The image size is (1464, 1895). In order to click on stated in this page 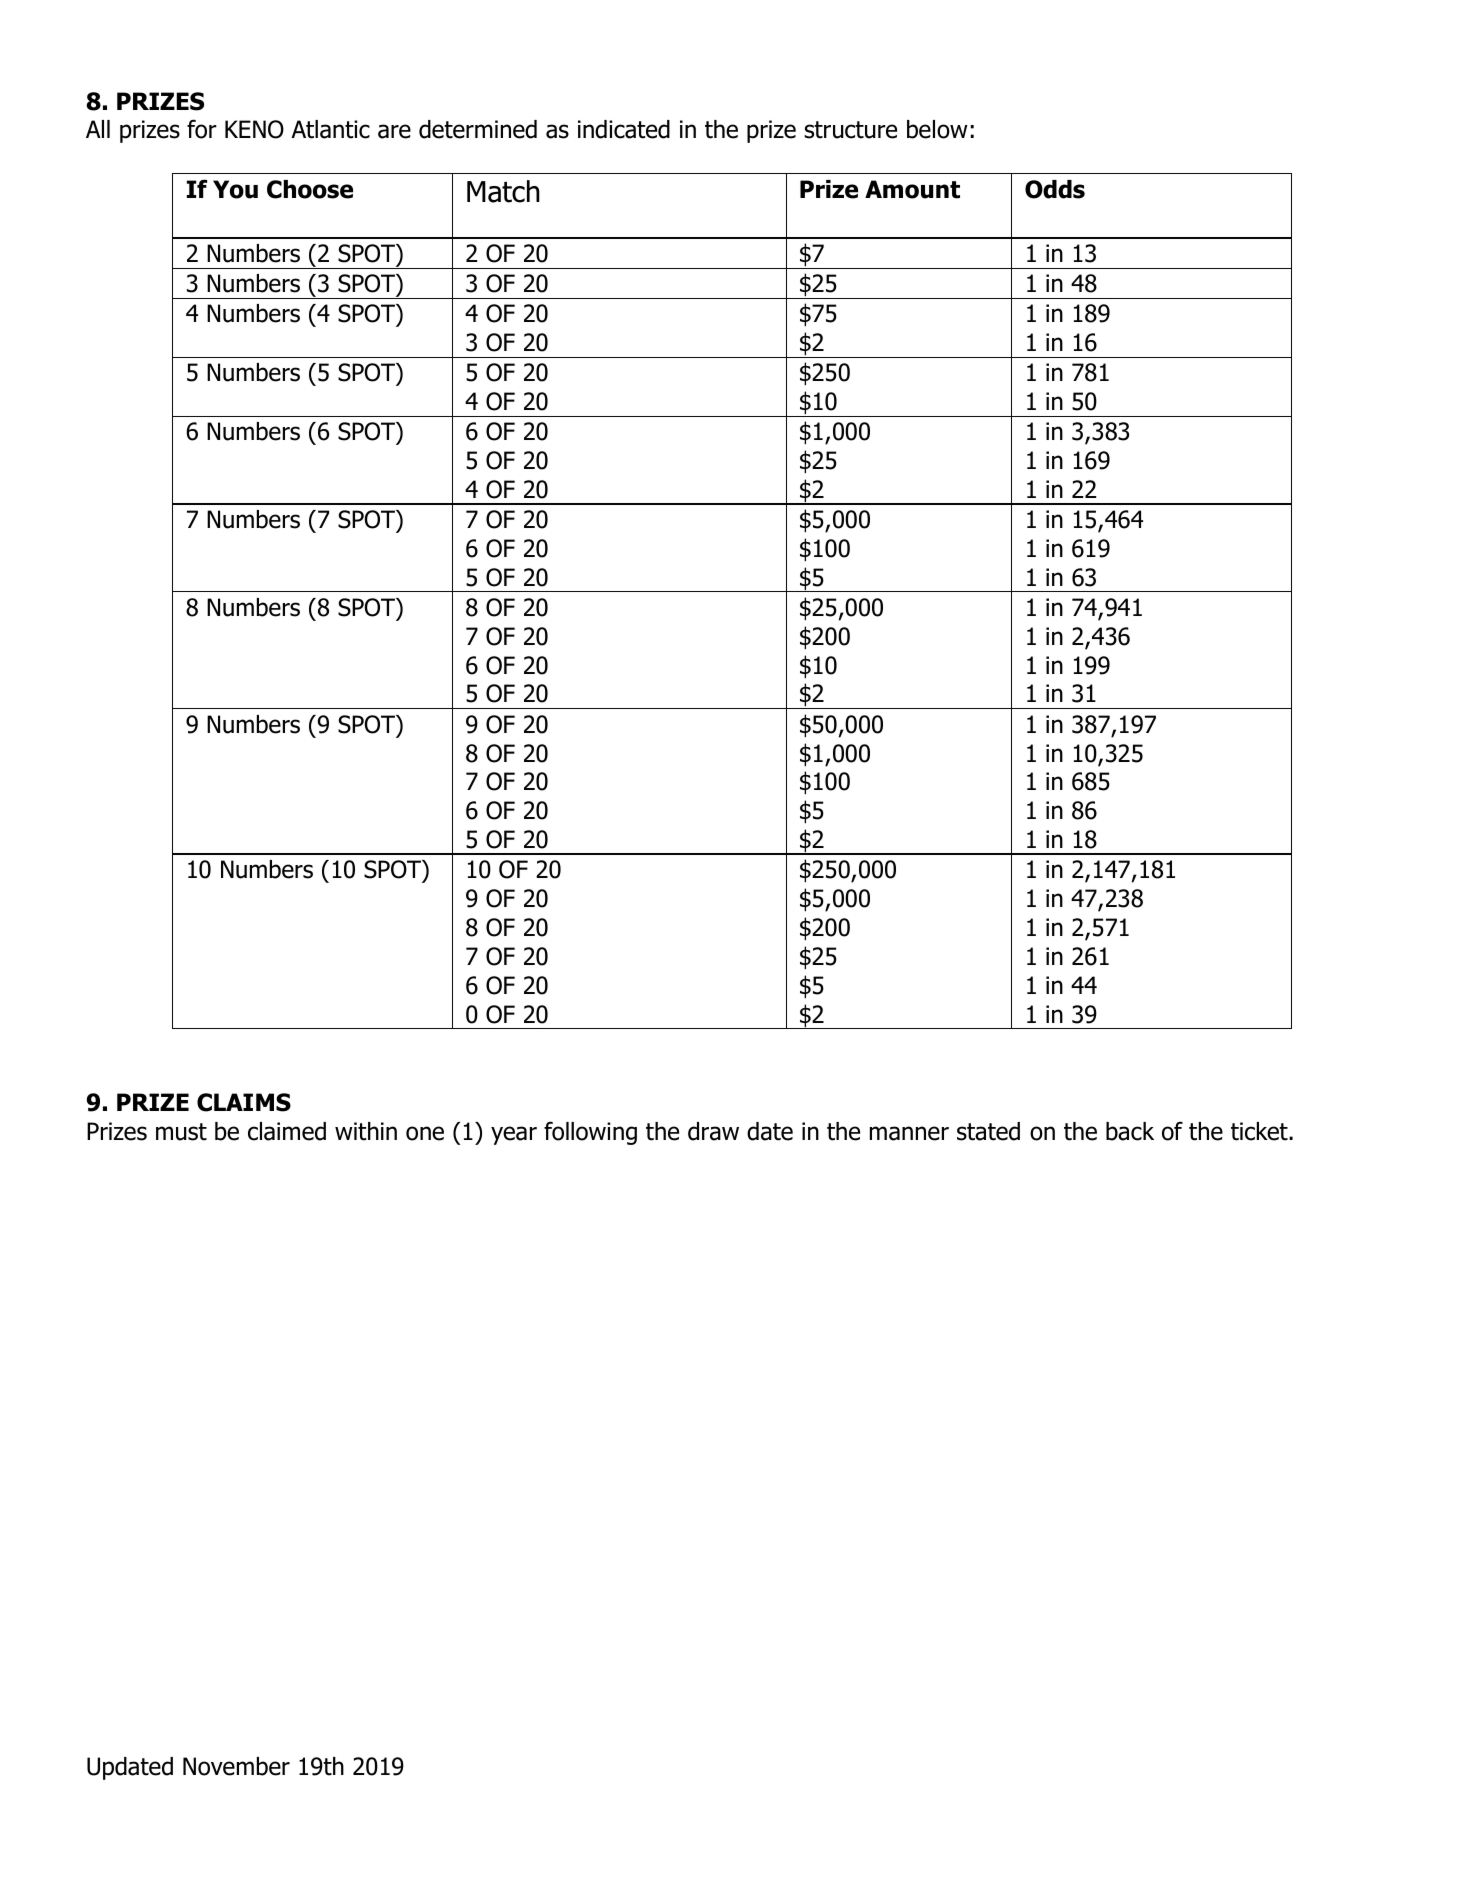, I will do `click(988, 1131)`.
